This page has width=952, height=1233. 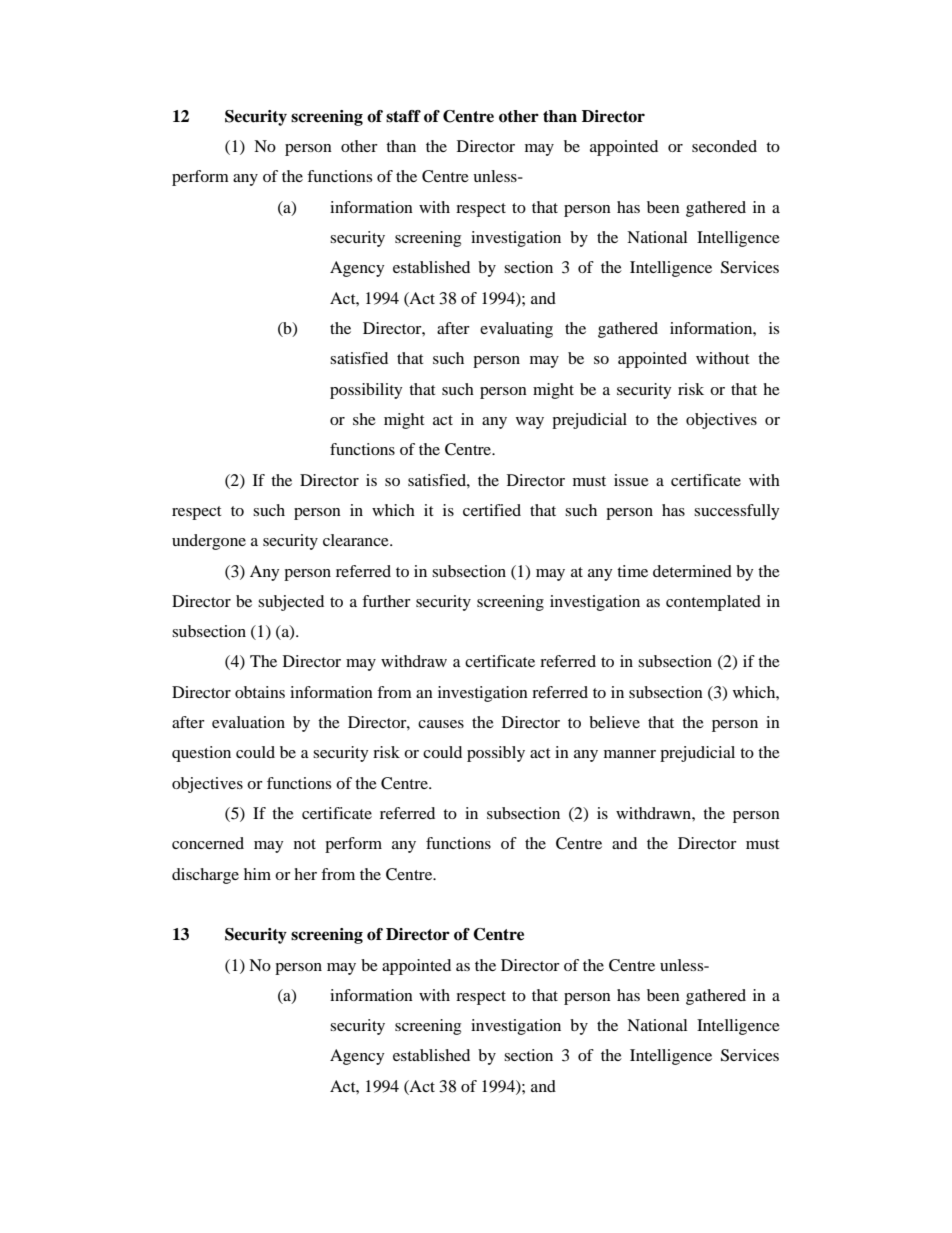 What do you see at coordinates (713, 603) in the page?
I see `contemplated` at bounding box center [713, 603].
